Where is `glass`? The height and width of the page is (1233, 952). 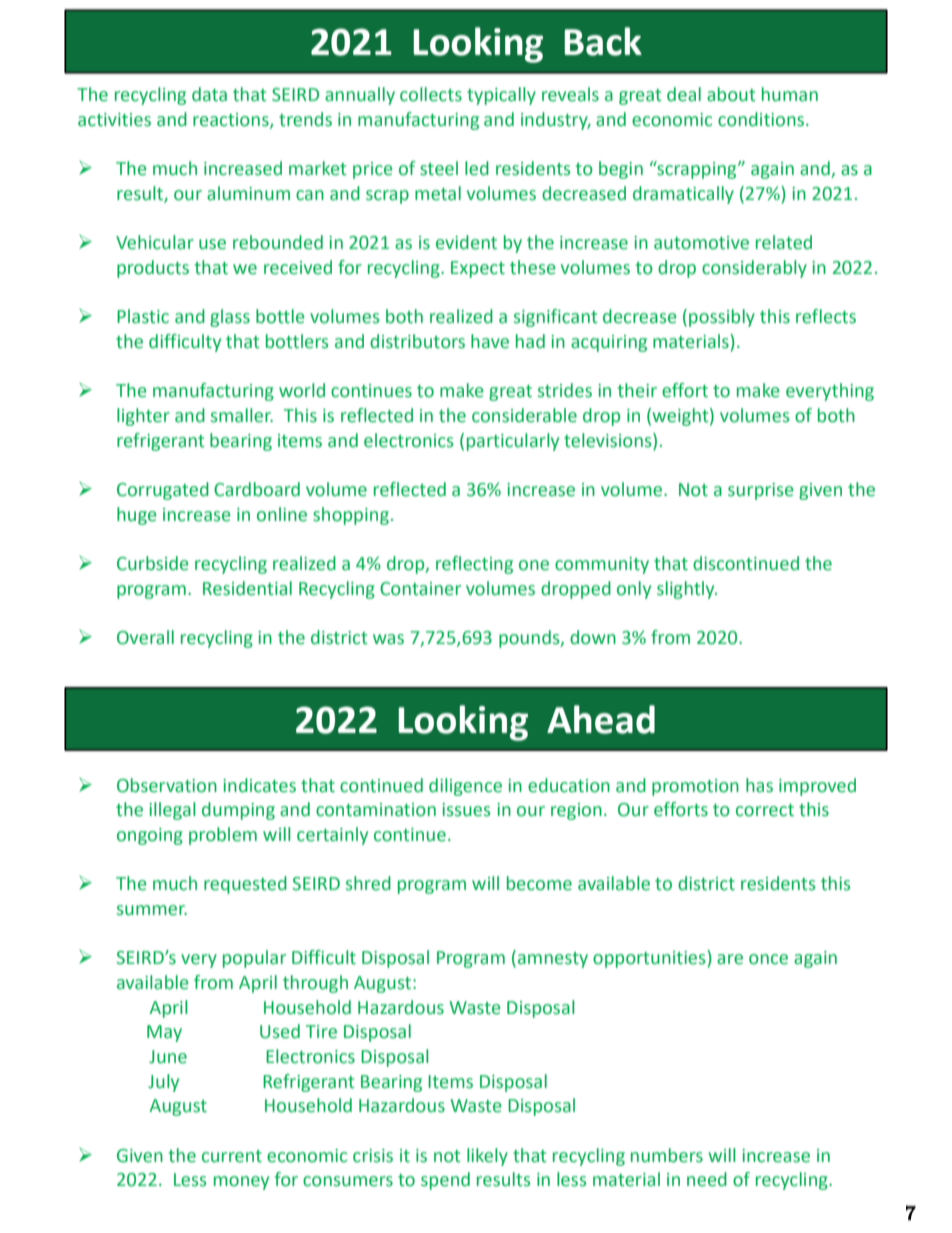
glass is located at coordinates (230, 318).
